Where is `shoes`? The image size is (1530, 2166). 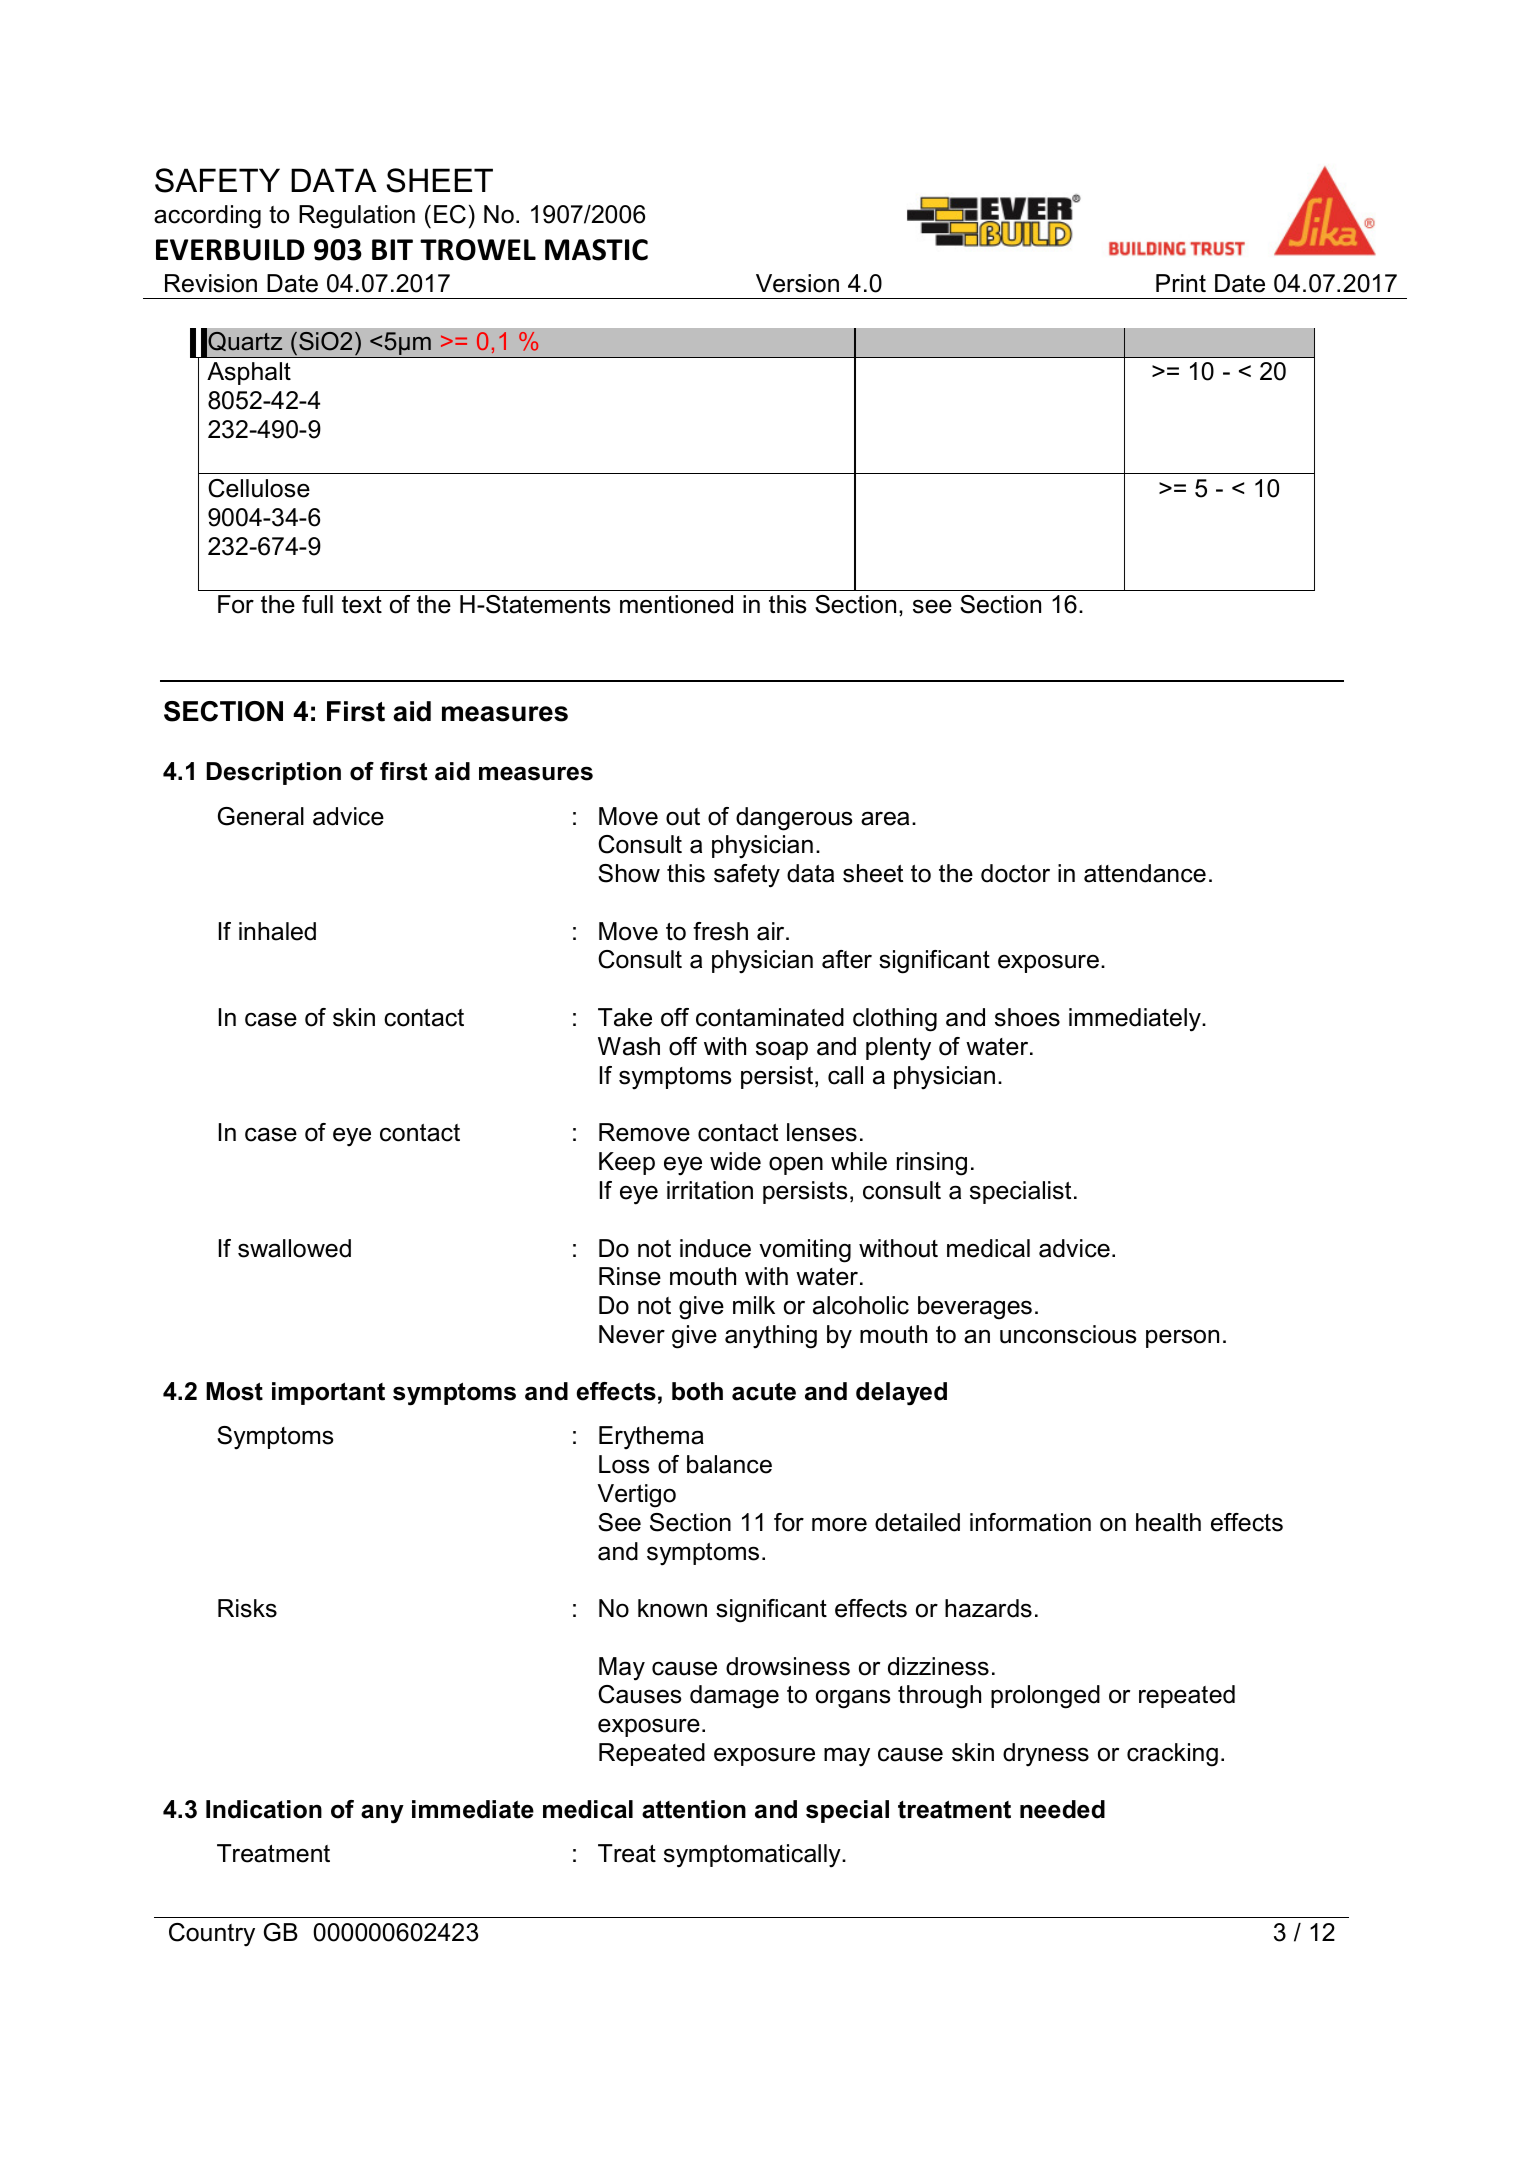
shoes is located at coordinates (1027, 1017).
